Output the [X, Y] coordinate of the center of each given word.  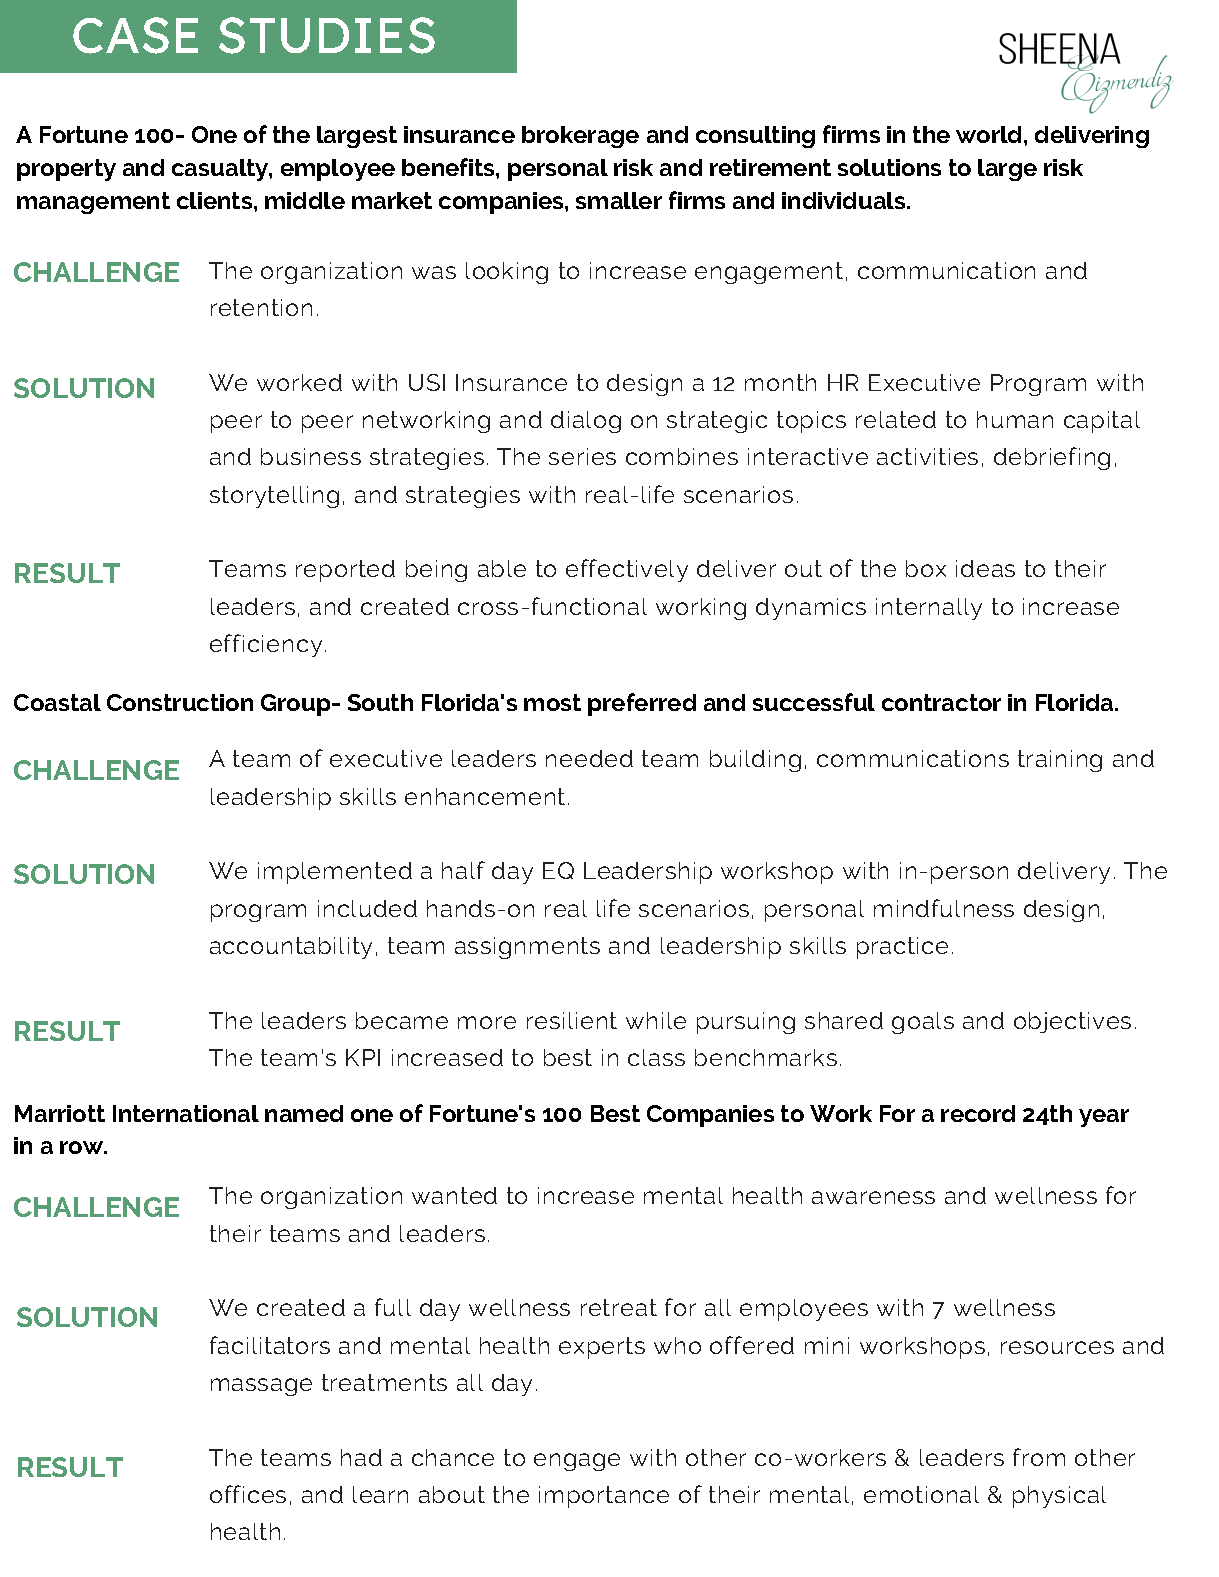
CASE [135, 35]
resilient [572, 1020]
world [990, 134]
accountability [291, 948]
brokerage [580, 137]
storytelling [274, 497]
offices [248, 1494]
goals [923, 1023]
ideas [985, 568]
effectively [627, 570]
